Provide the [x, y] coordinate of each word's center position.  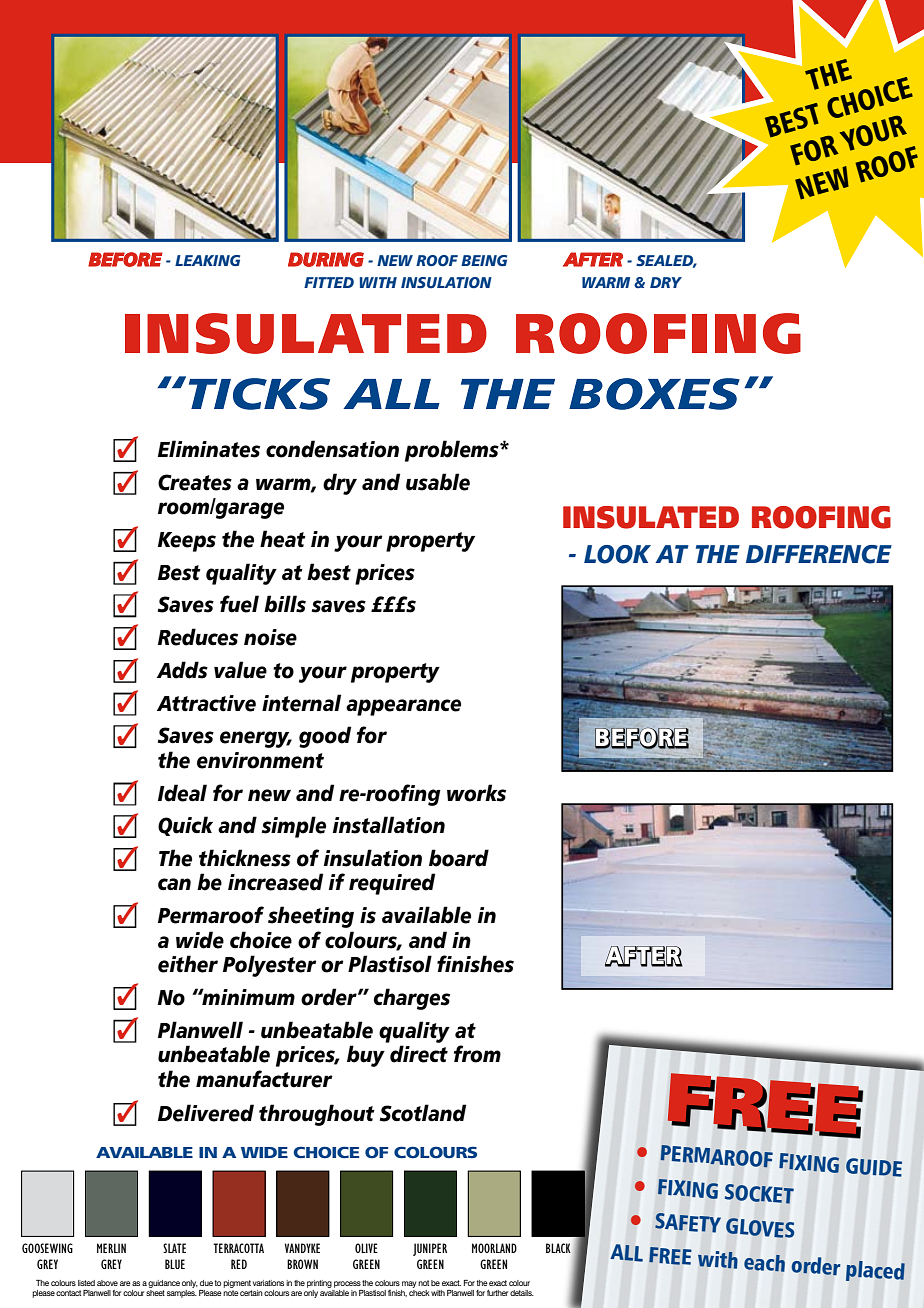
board [459, 858]
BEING [484, 260]
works [476, 793]
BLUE [175, 1264]
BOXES [654, 394]
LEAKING [207, 260]
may [409, 1284]
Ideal [182, 793]
